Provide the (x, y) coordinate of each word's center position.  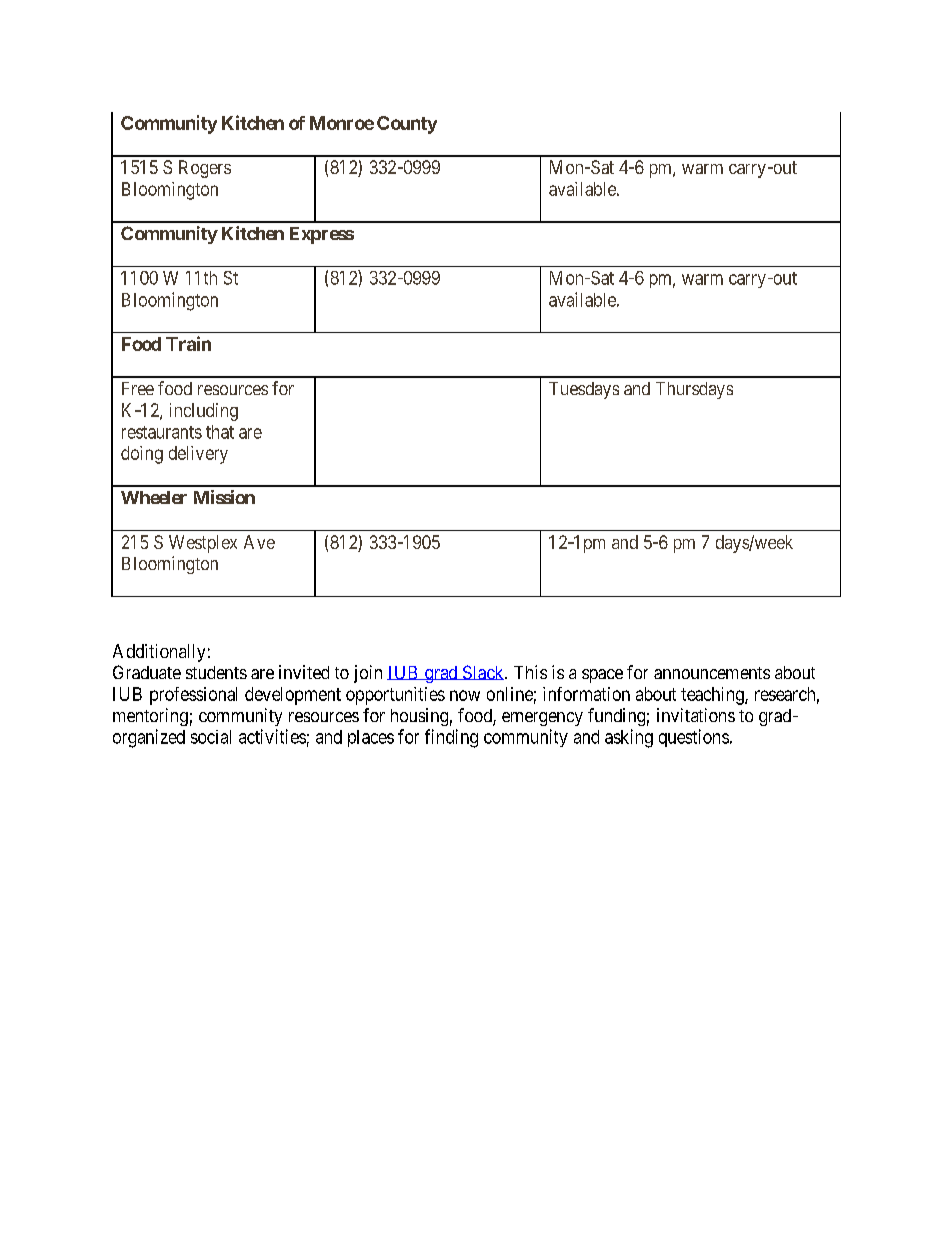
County (407, 125)
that (220, 432)
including (204, 412)
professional (193, 696)
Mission (224, 497)
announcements (712, 673)
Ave (259, 542)
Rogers (205, 169)
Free (138, 388)
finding (451, 738)
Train (188, 343)
